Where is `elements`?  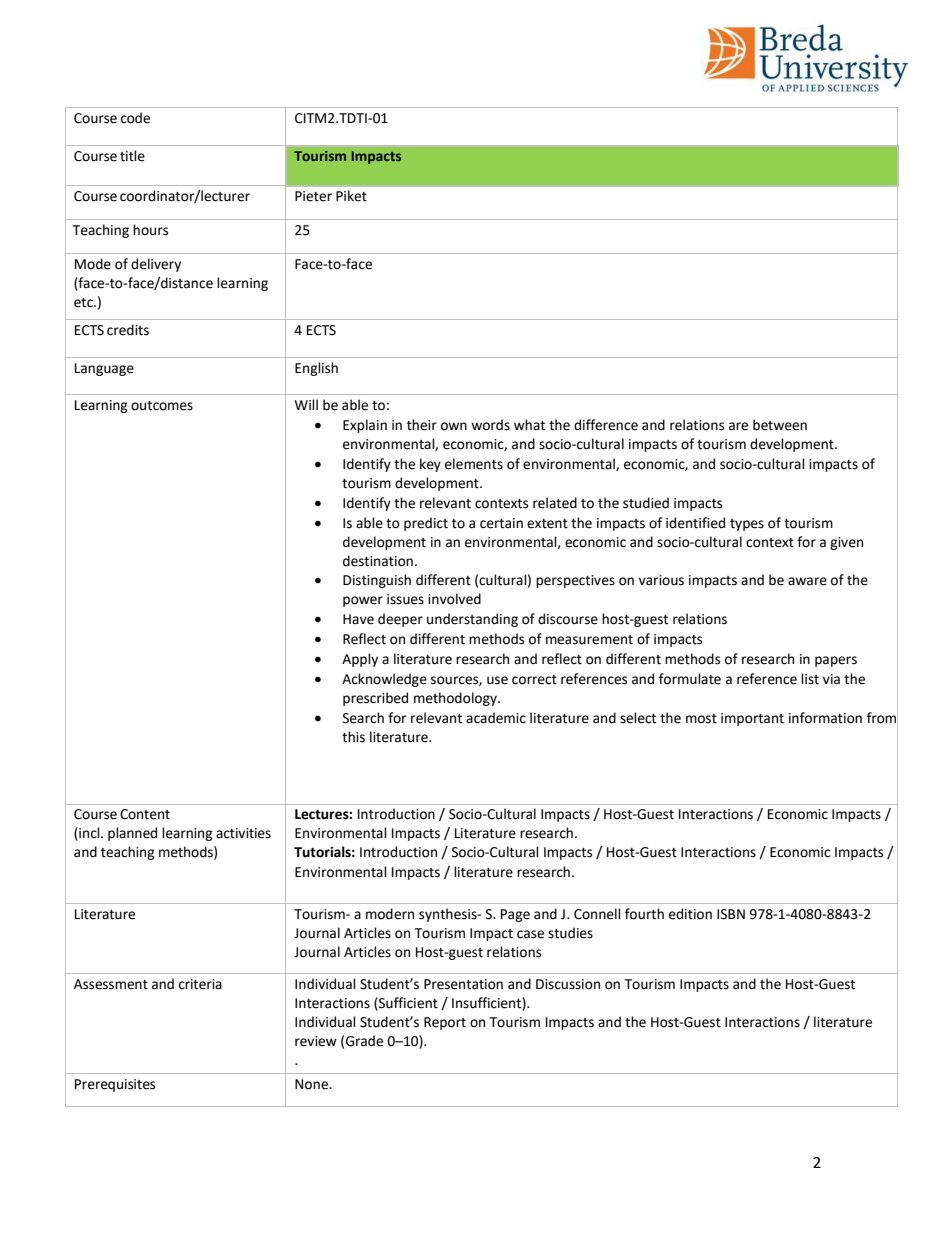 elements is located at coordinates (474, 464).
